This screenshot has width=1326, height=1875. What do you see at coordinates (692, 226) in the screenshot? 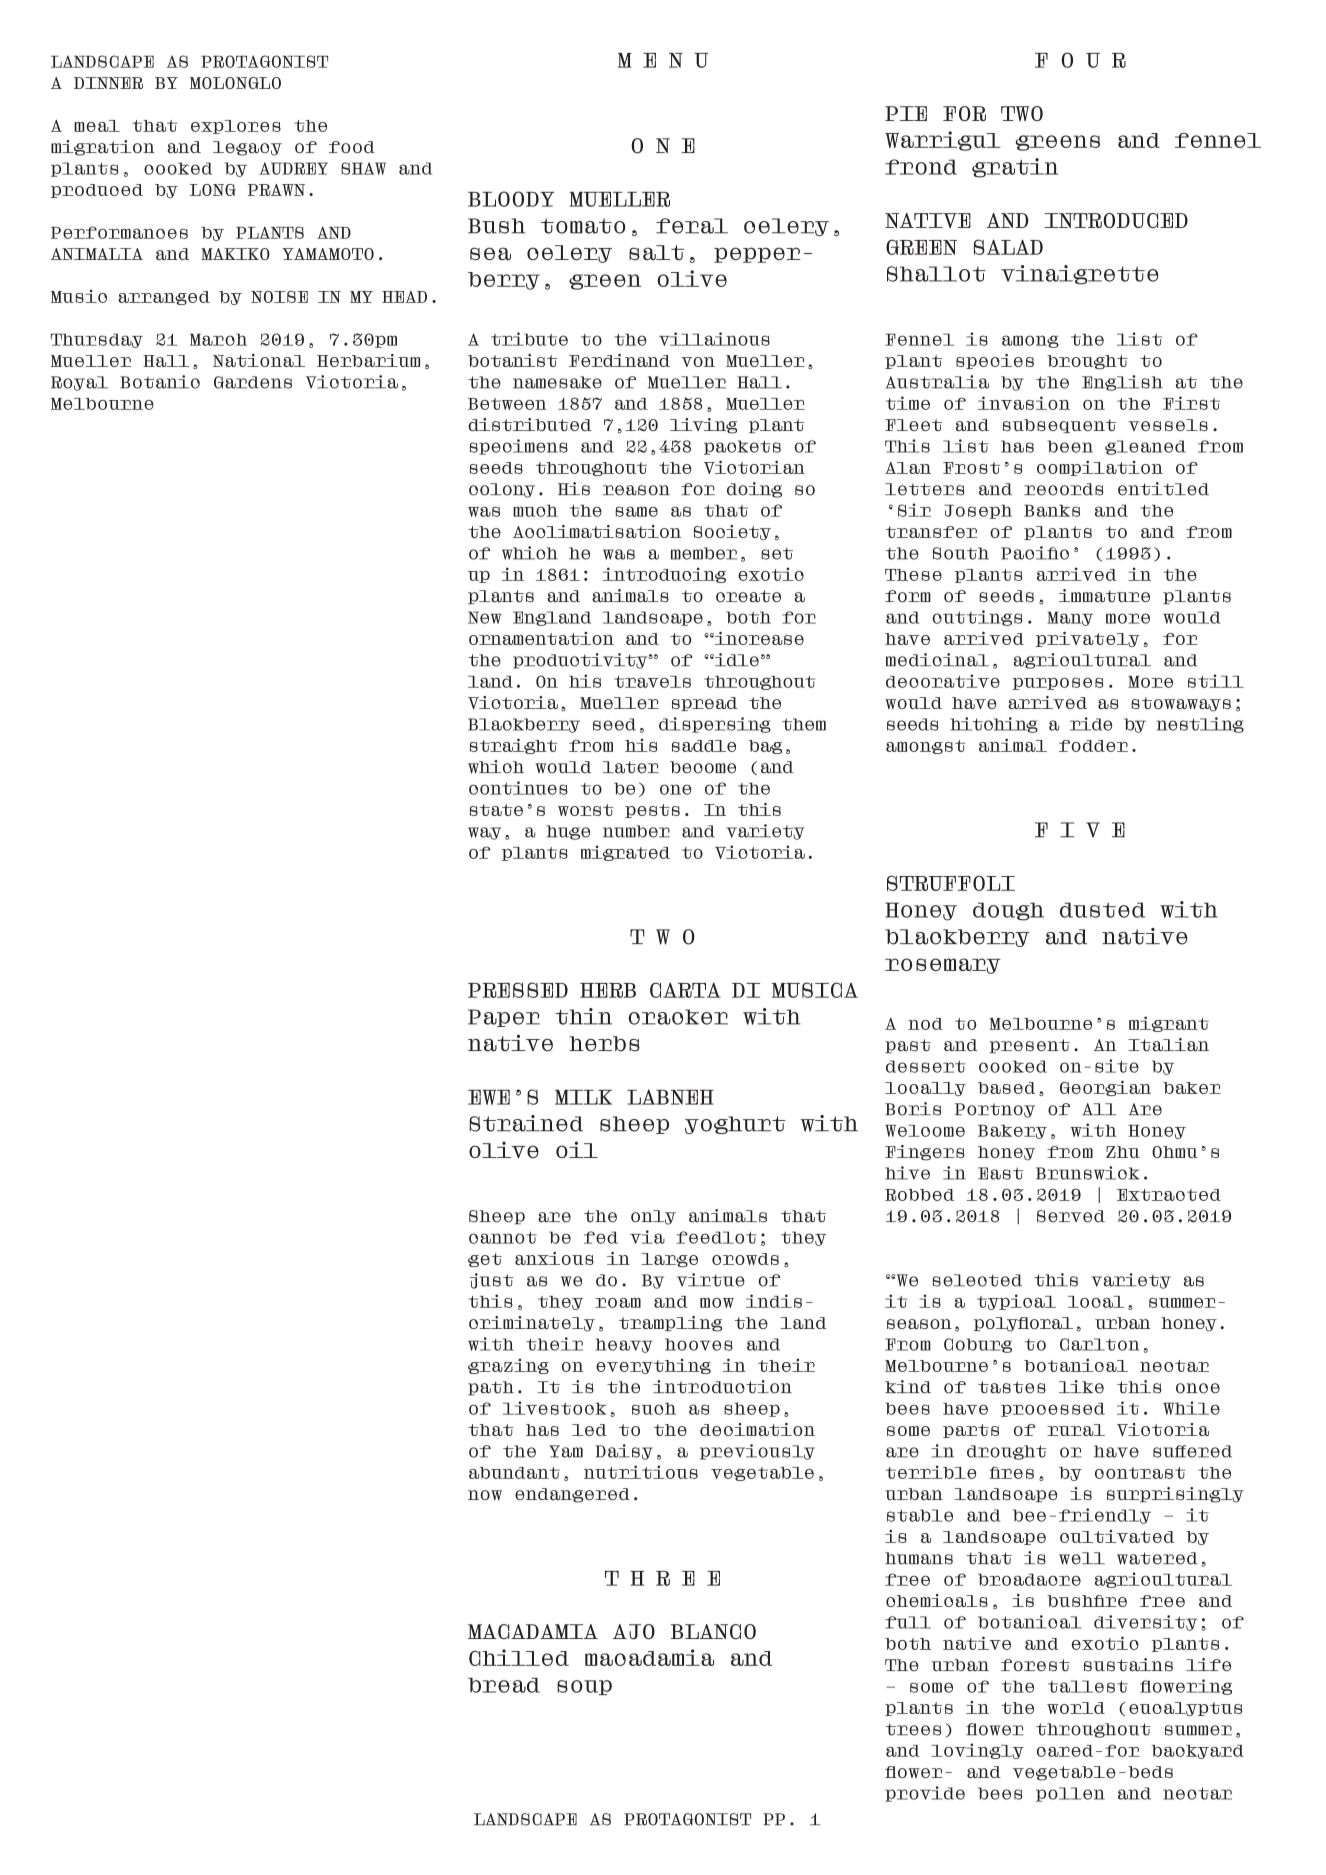
I see `feral` at bounding box center [692, 226].
